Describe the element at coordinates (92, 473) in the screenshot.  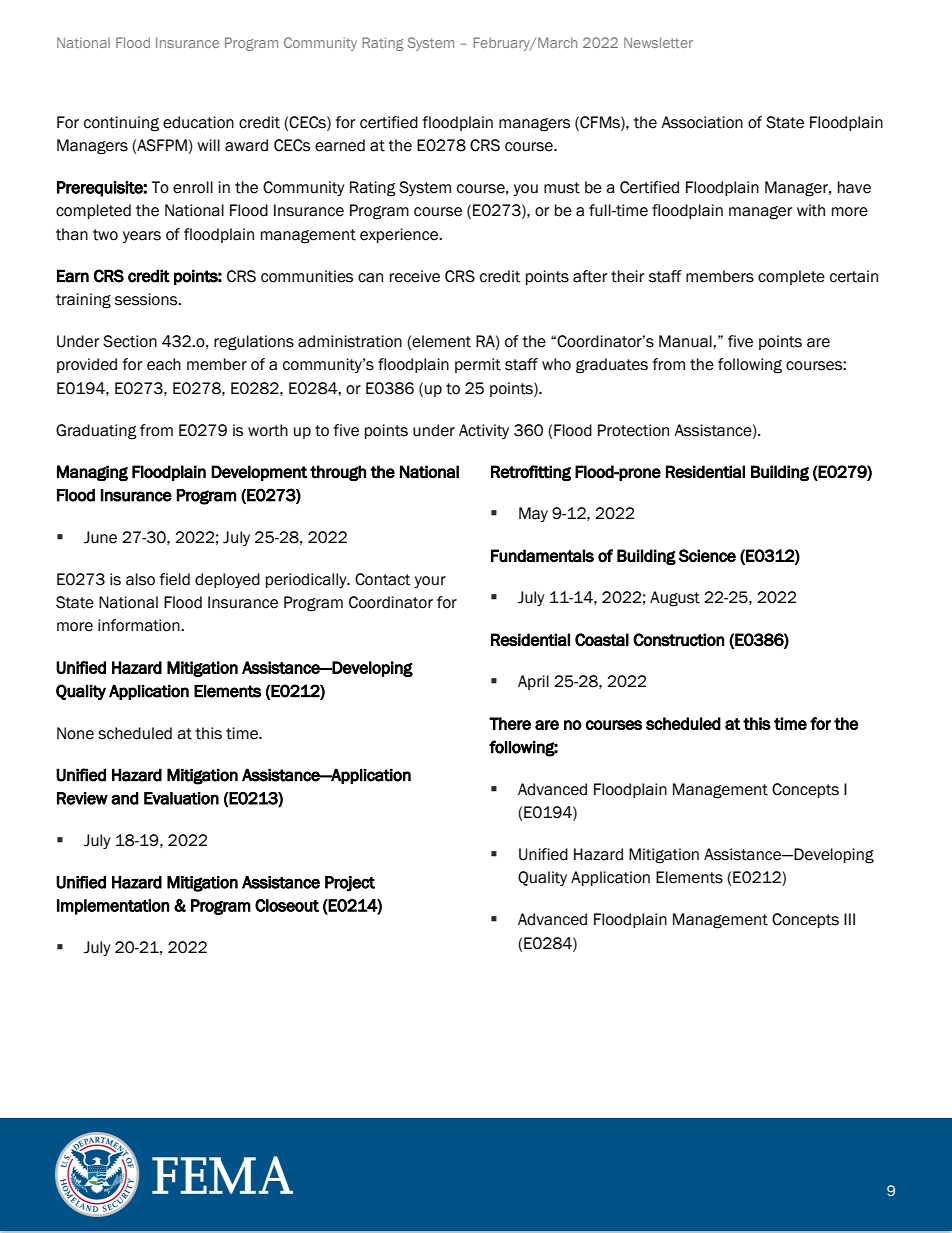
I see `Managing` at that location.
